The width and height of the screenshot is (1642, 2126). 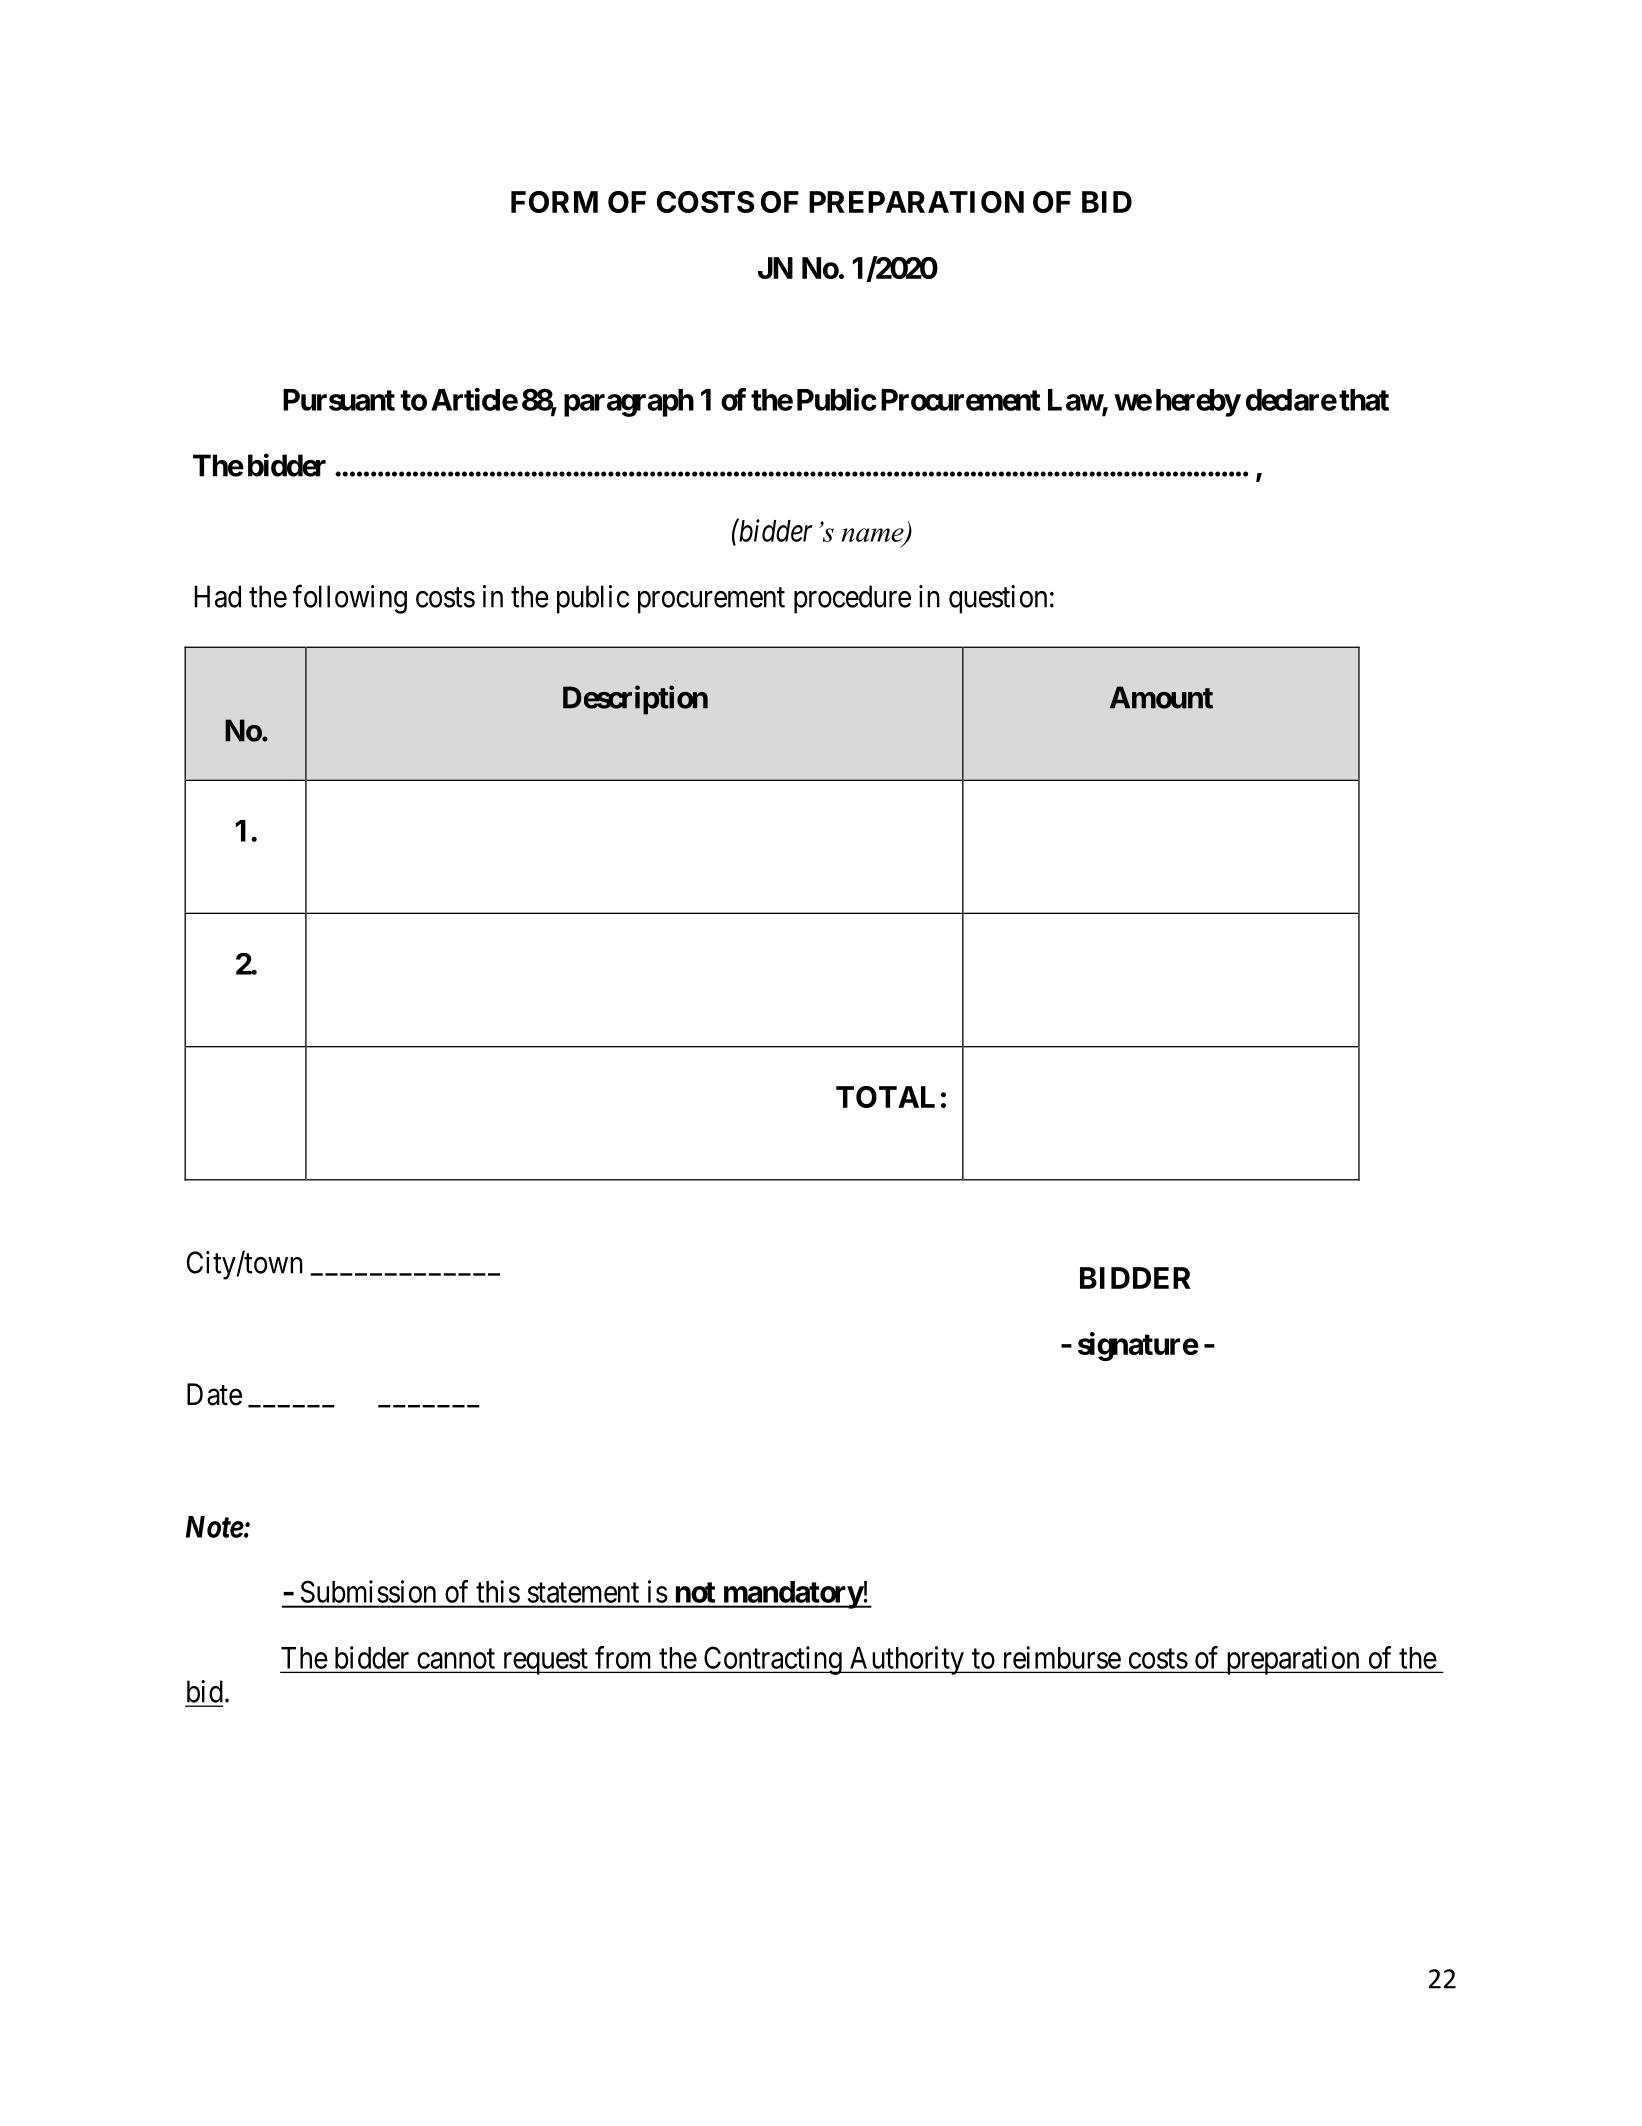 I want to click on Description, so click(x=635, y=700).
